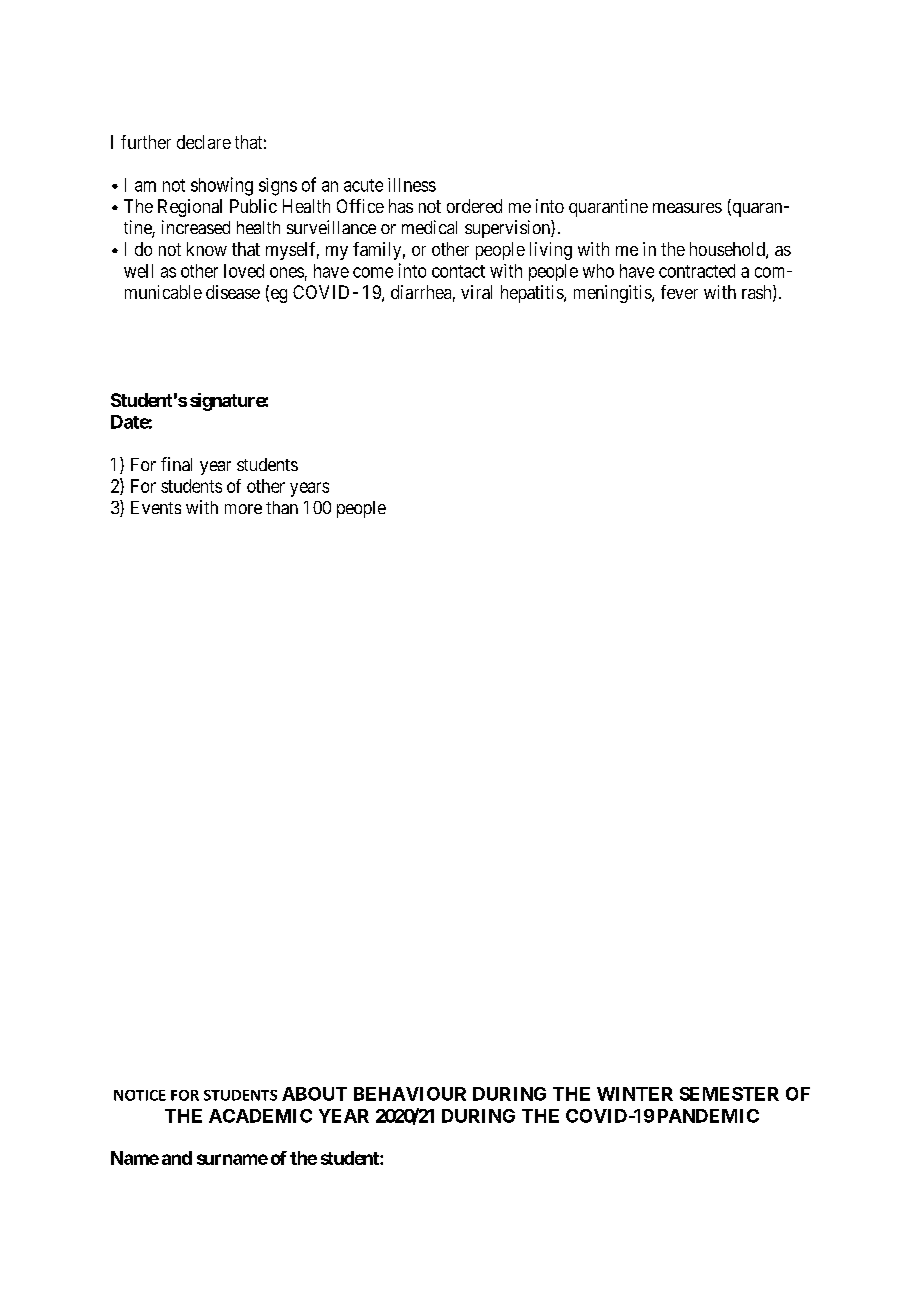 The image size is (924, 1309). I want to click on showing, so click(222, 186).
